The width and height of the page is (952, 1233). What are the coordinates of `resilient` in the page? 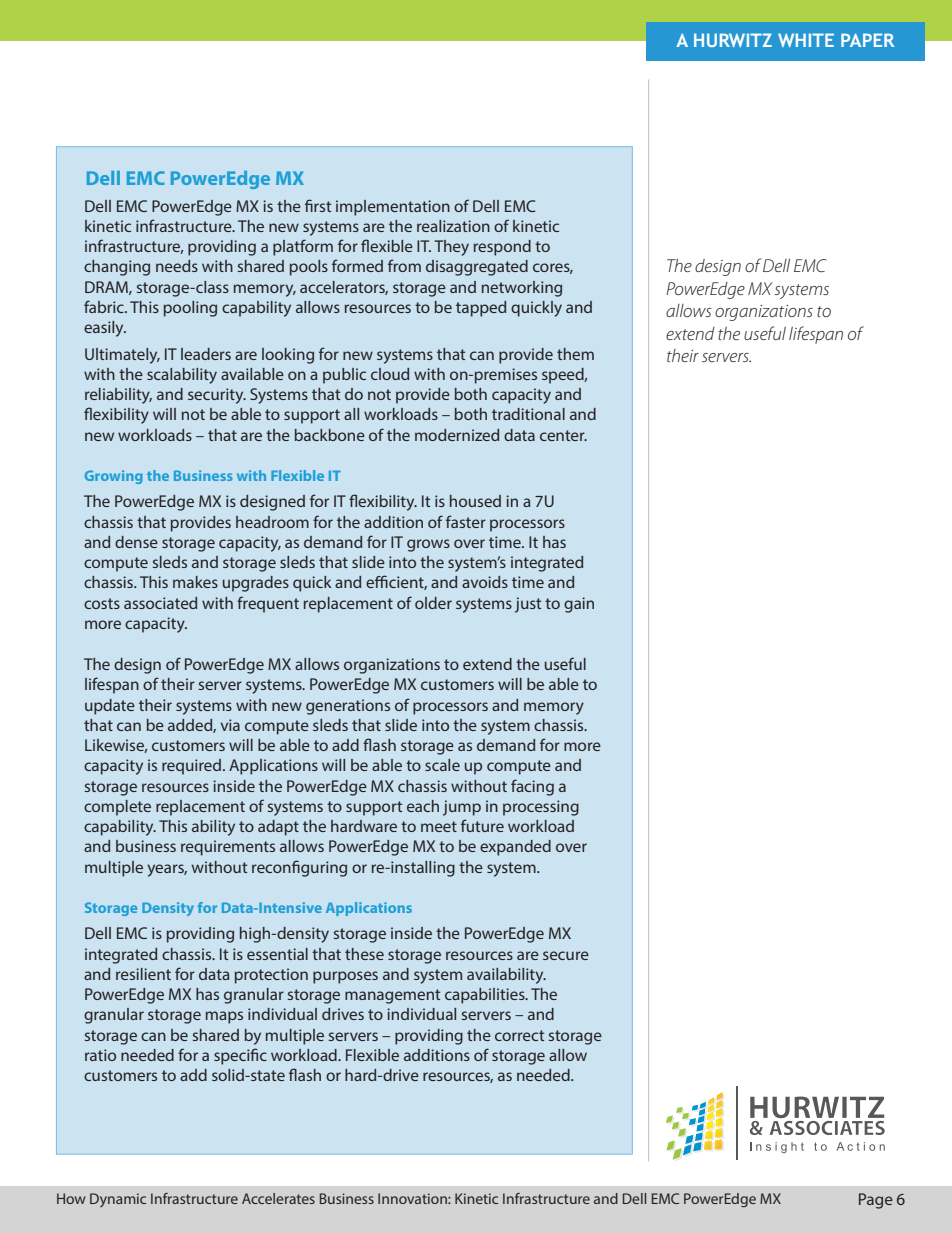 It's located at (143, 974).
